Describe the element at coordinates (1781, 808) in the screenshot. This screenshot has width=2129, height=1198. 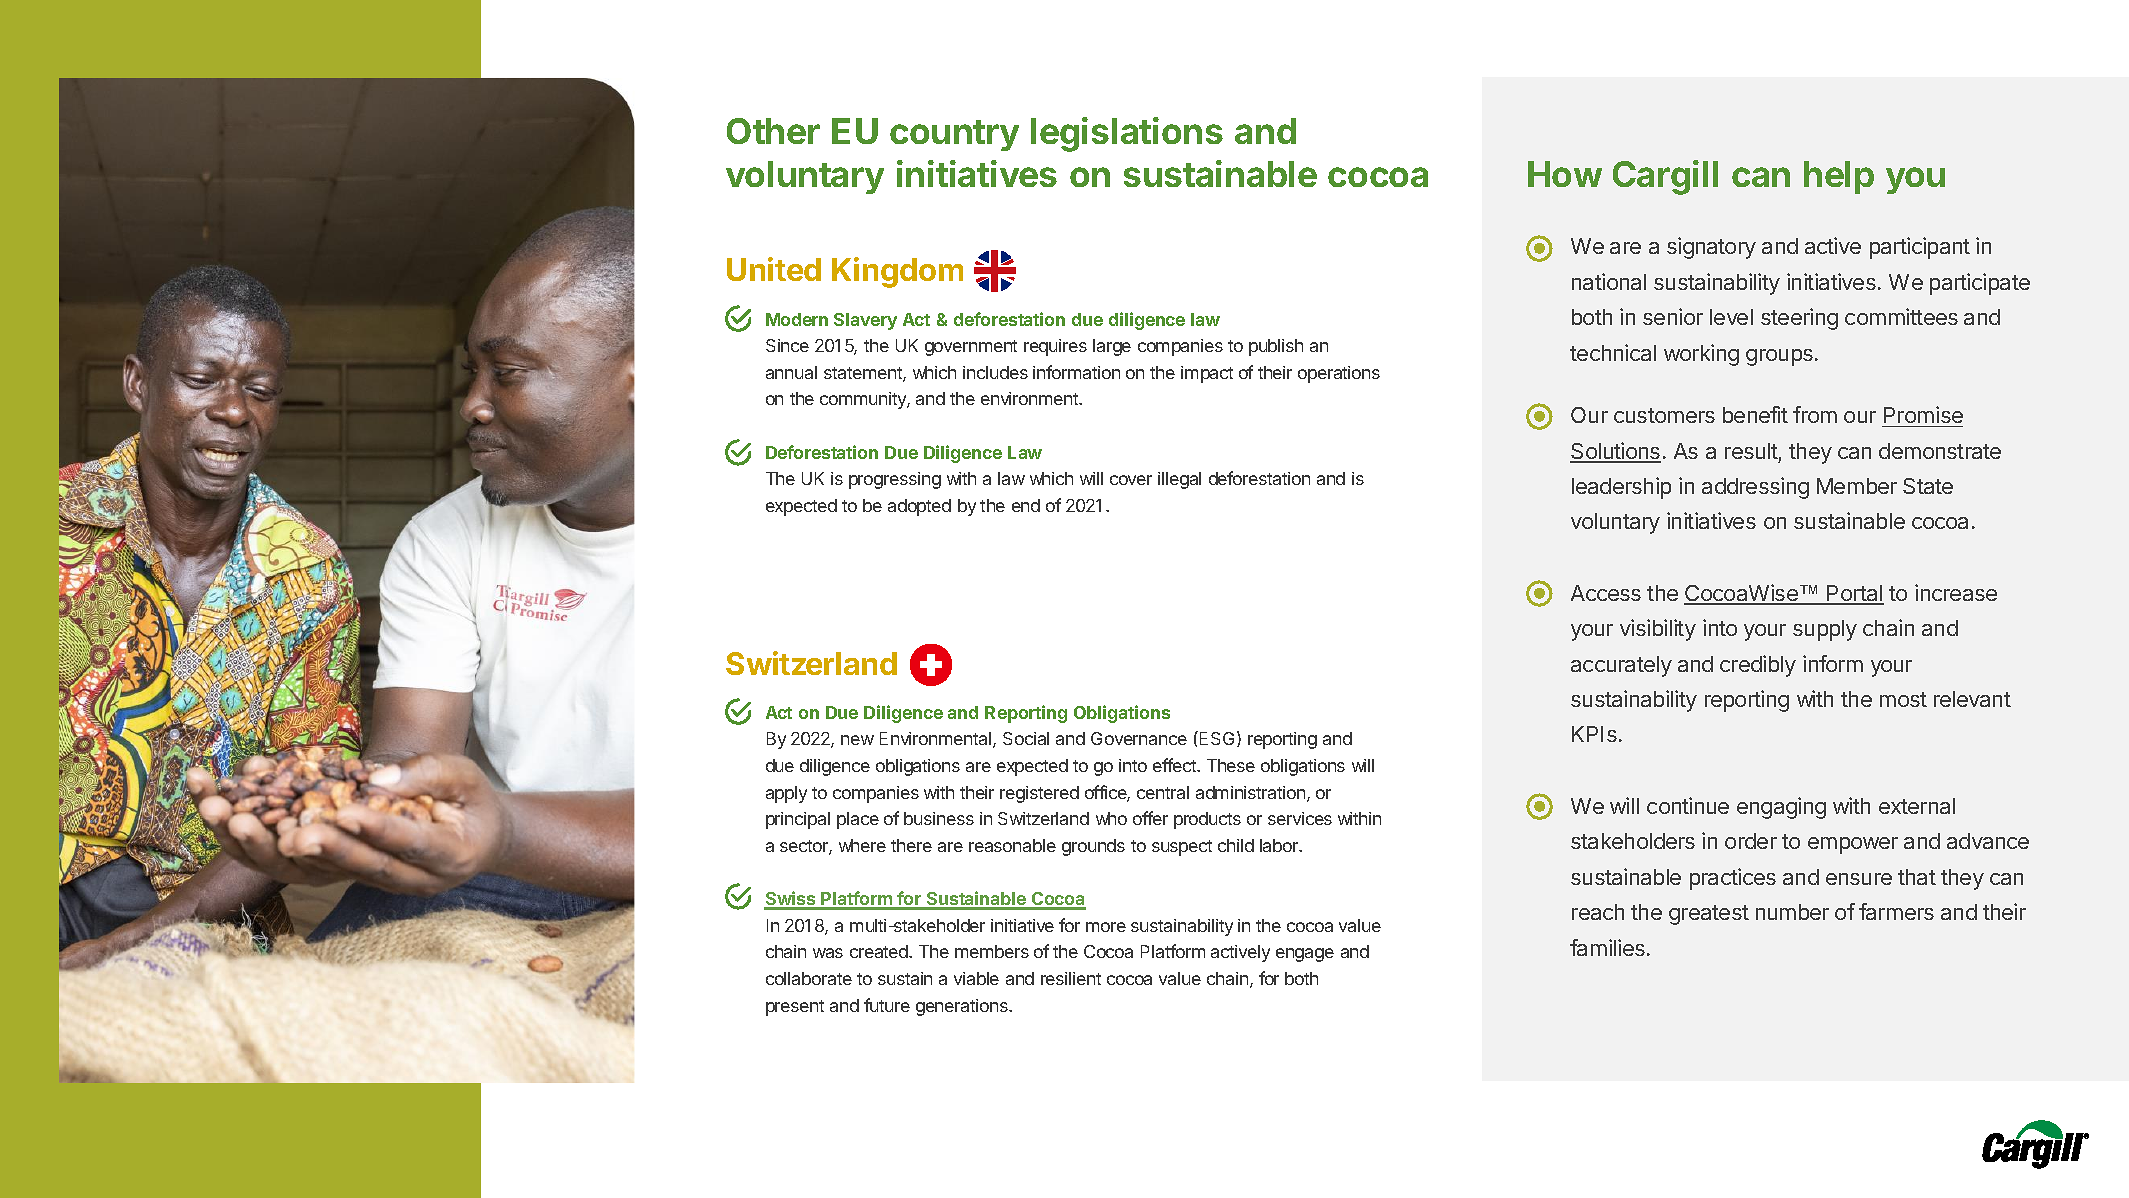
I see `engaging` at that location.
